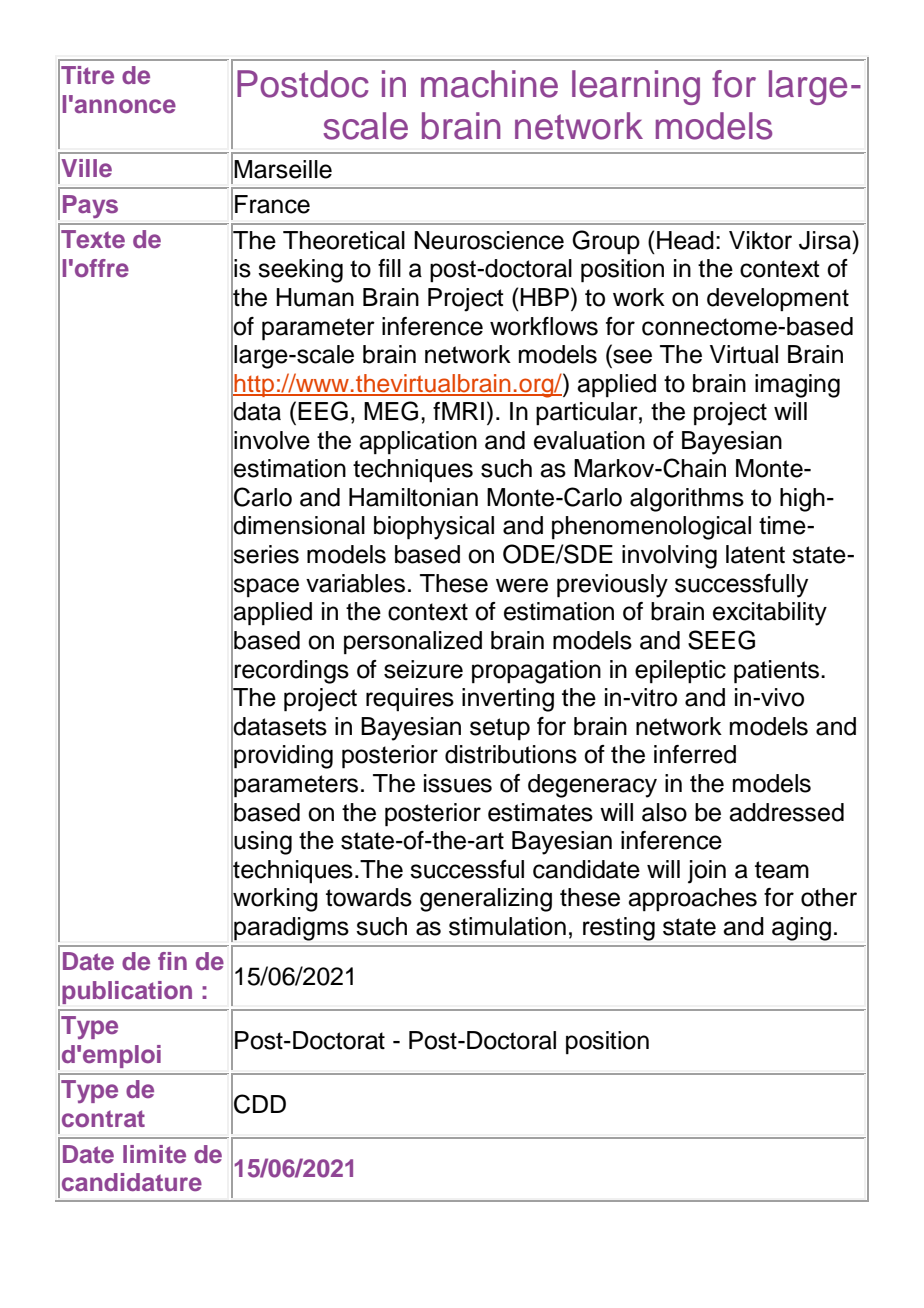 The width and height of the screenshot is (924, 1308). Describe the element at coordinates (692, 899) in the screenshot. I see `approaches` at that location.
